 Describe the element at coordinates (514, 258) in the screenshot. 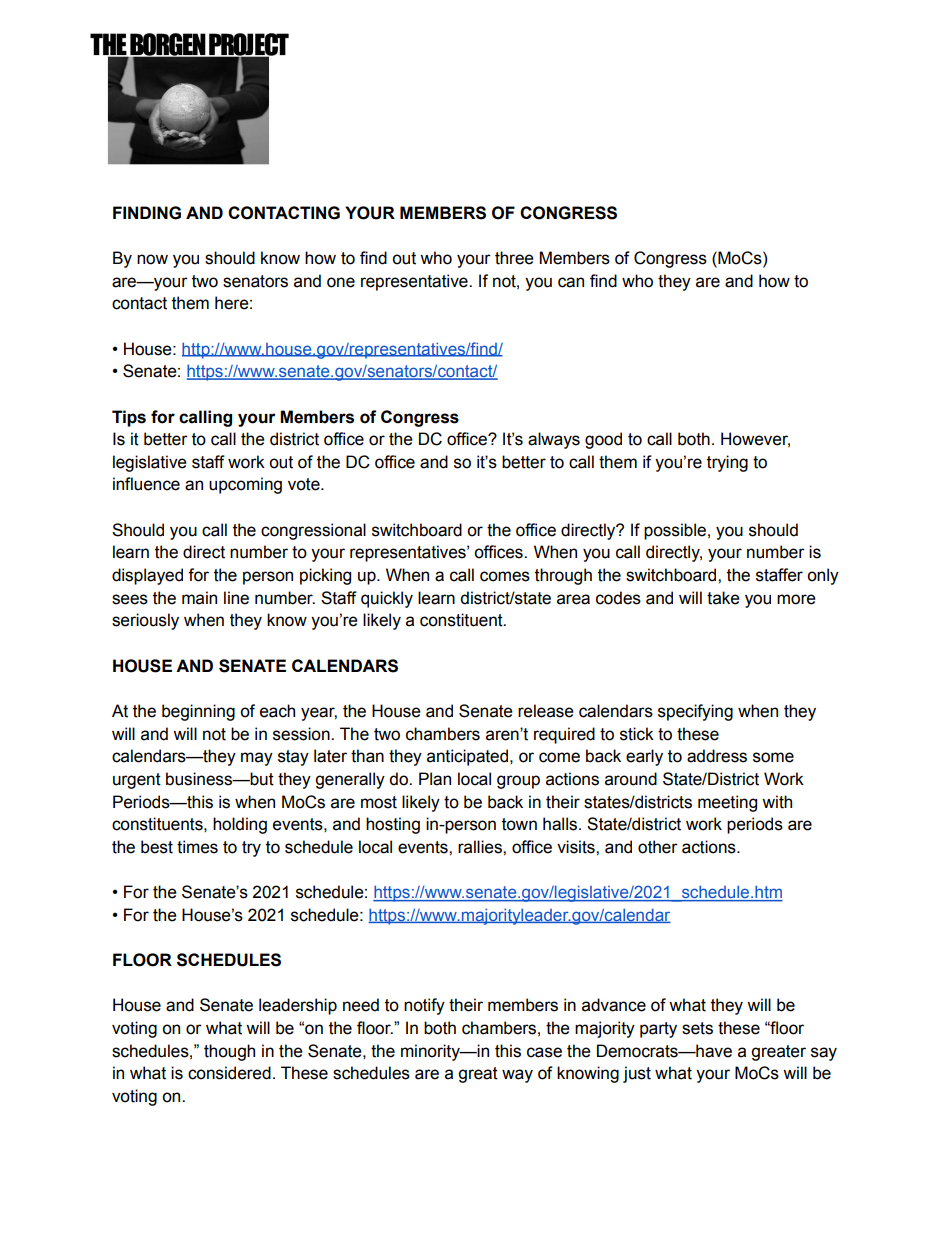

I see `three` at that location.
